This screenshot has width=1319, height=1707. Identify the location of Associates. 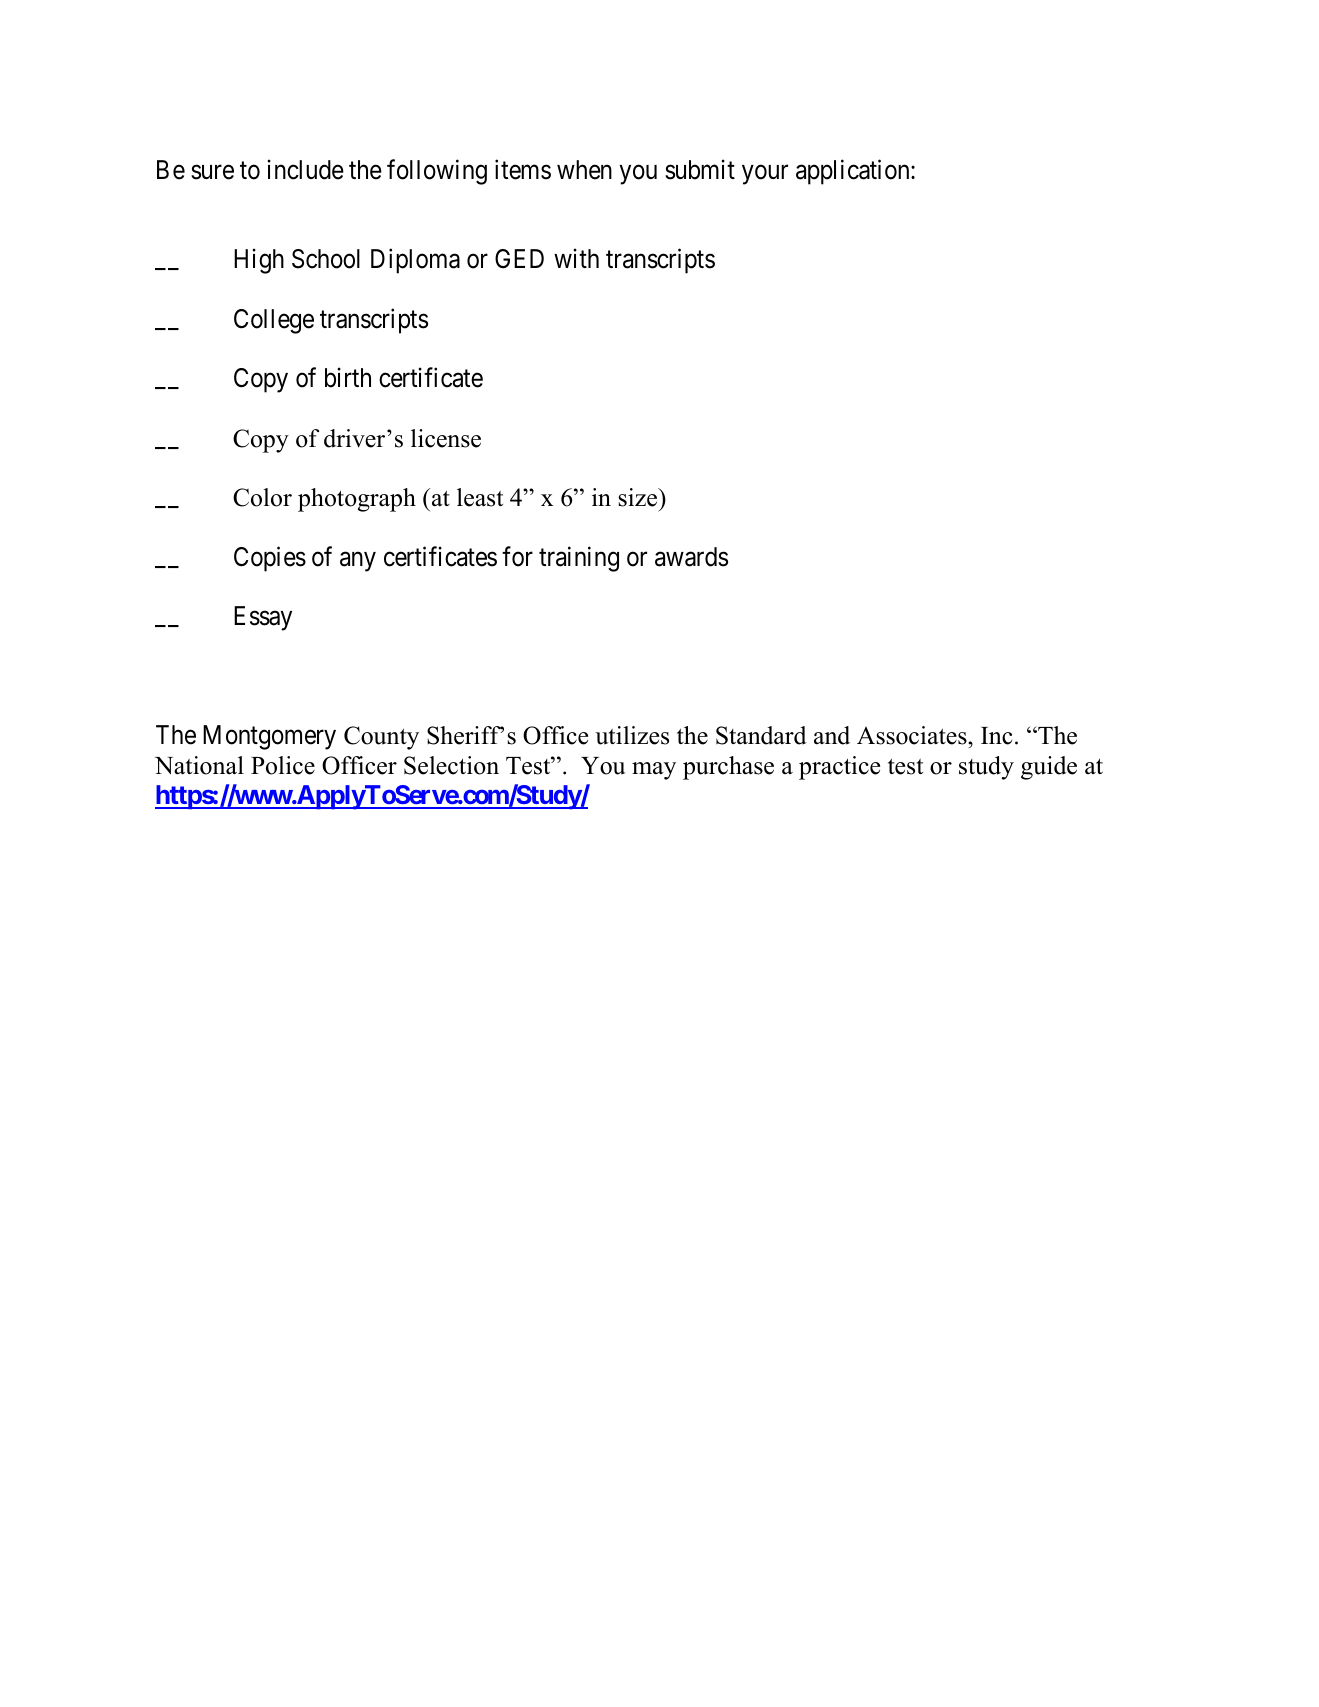
(913, 735).
